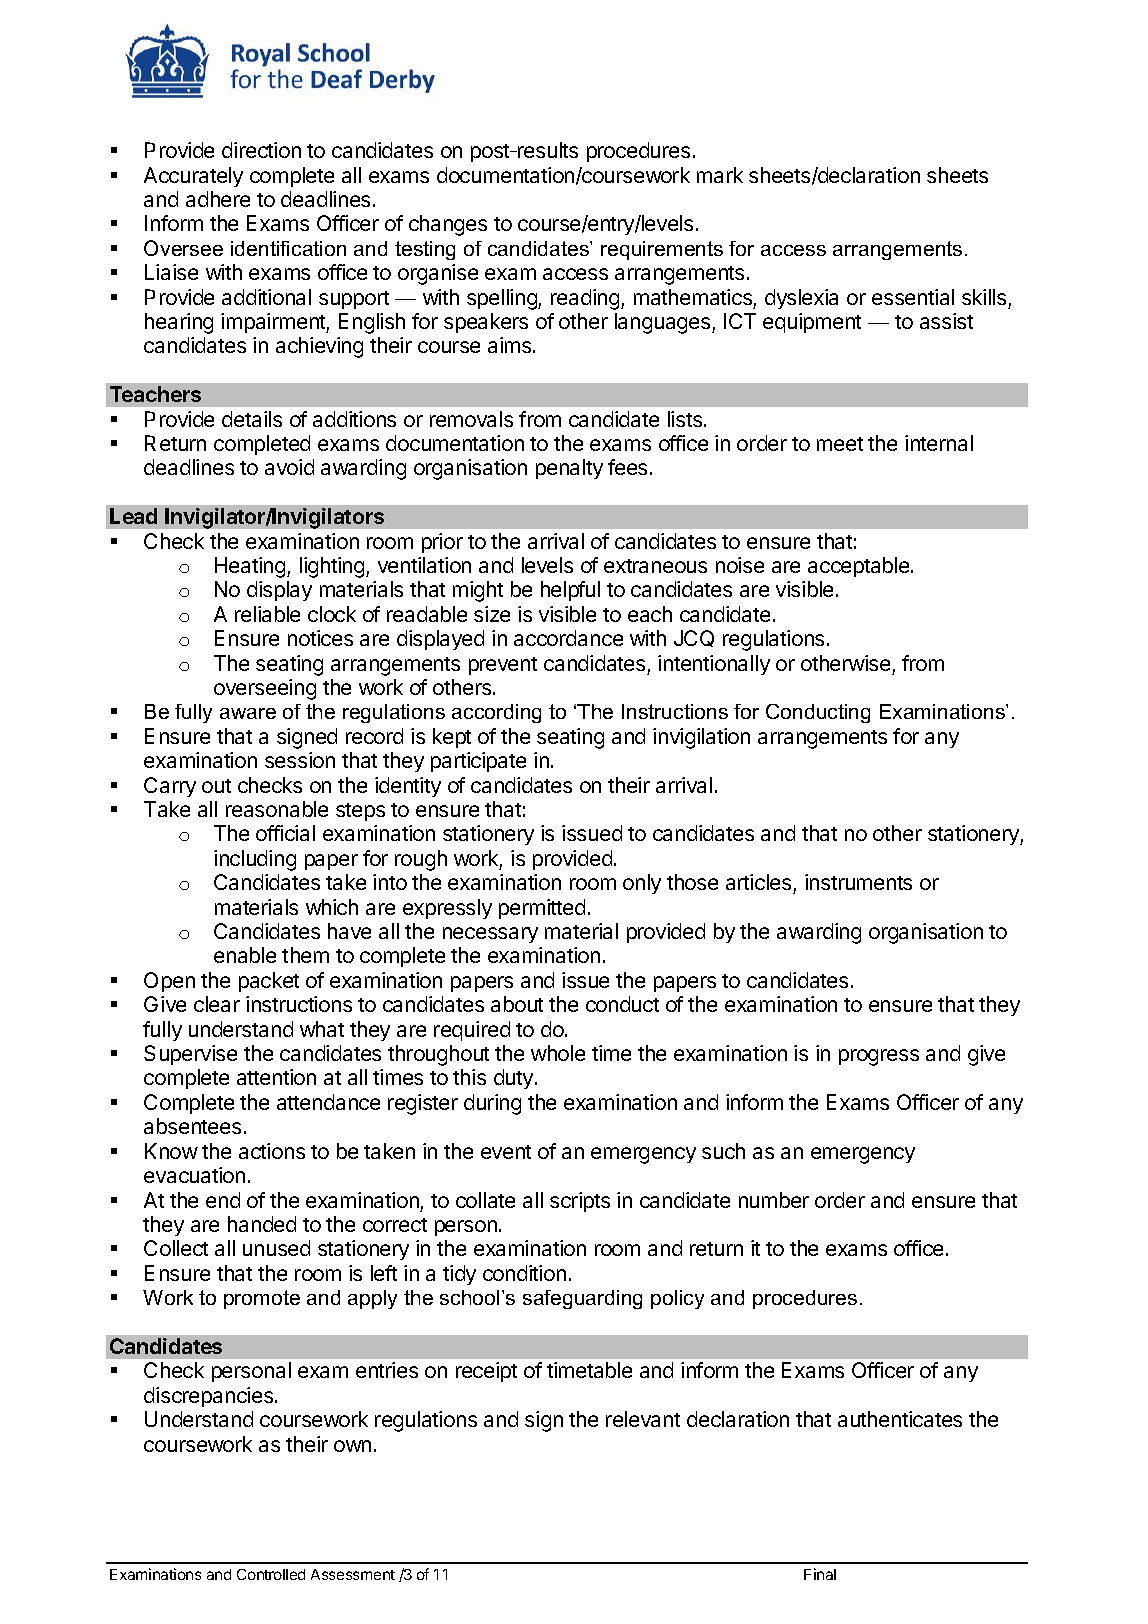  Describe the element at coordinates (820, 1574) in the image. I see `Final` at that location.
